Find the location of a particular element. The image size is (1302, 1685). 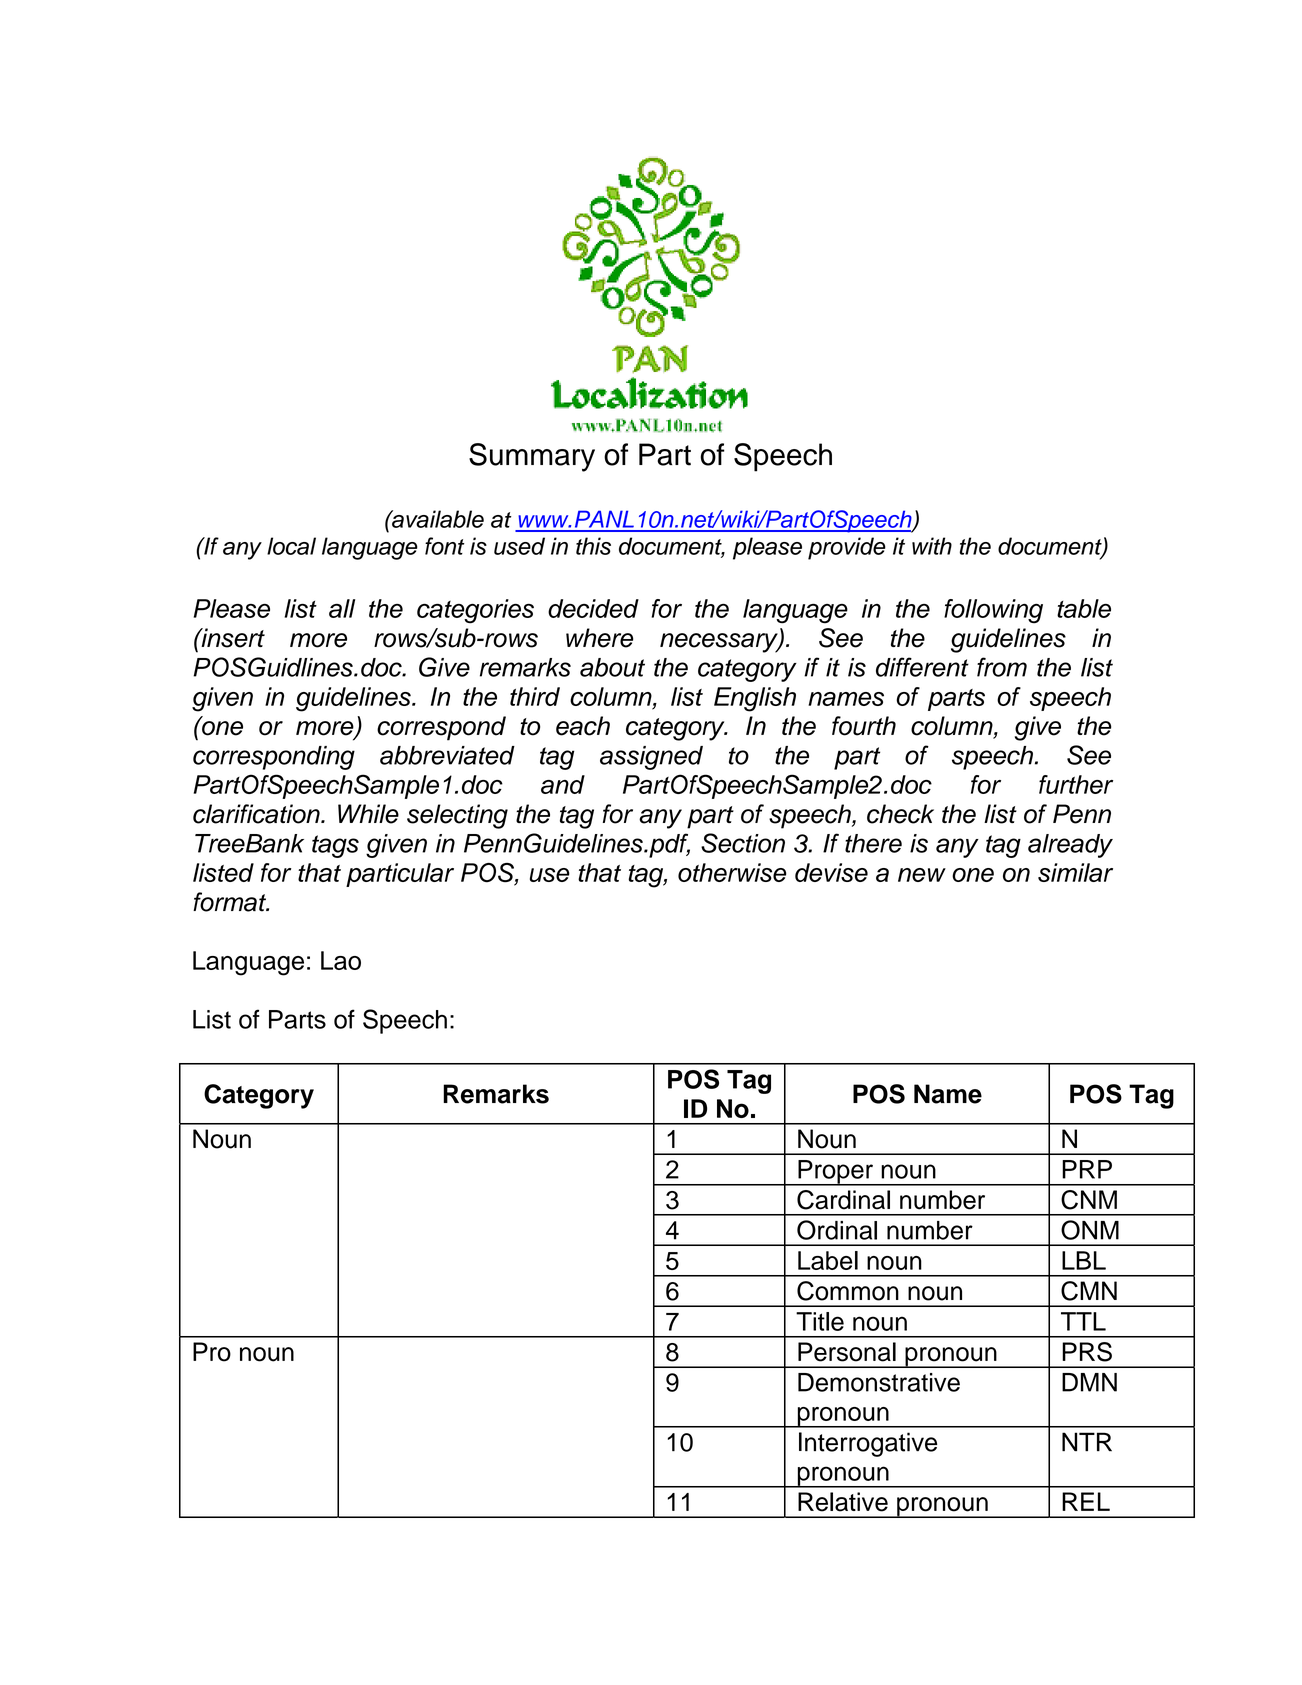

Title is located at coordinates (820, 1321).
